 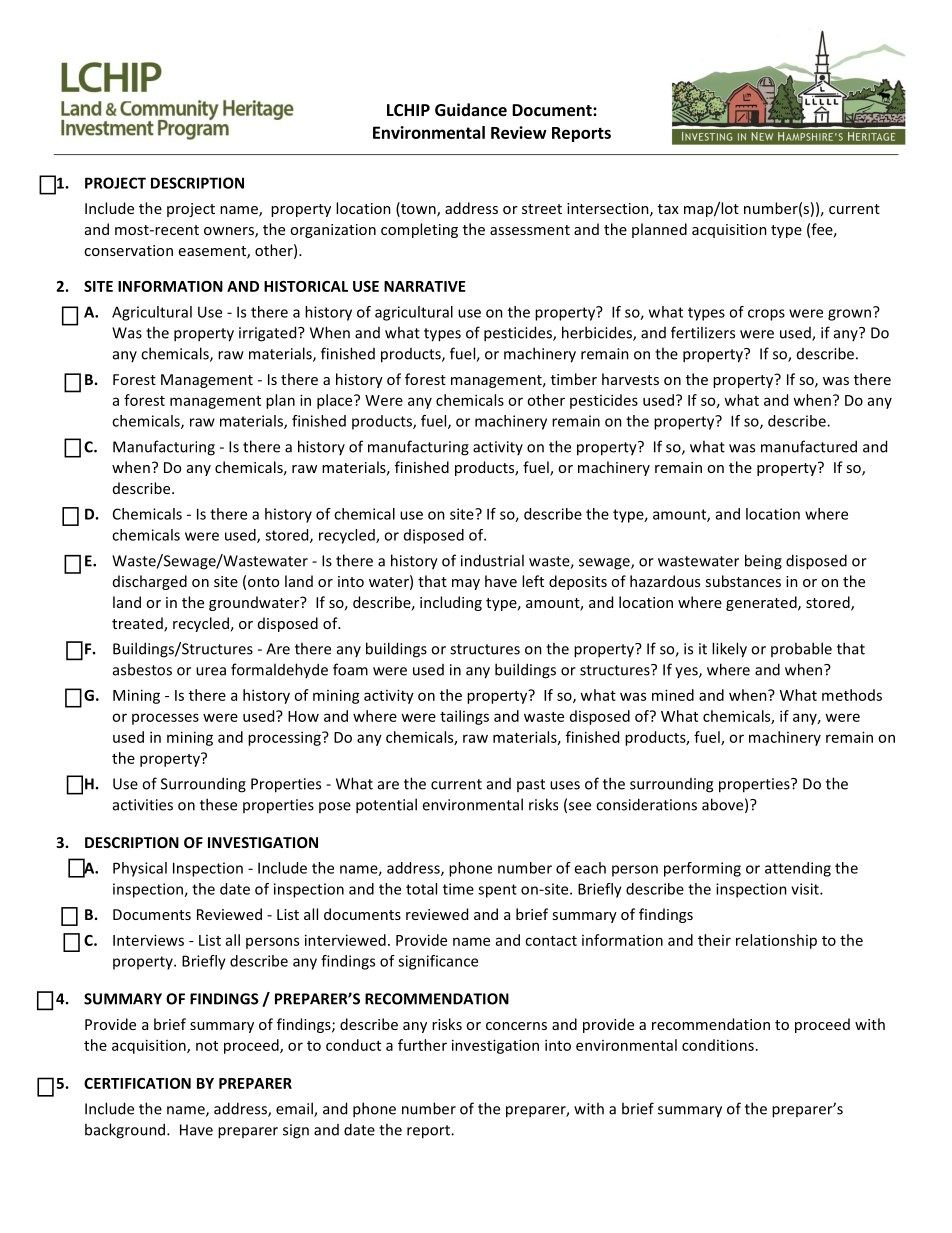 What do you see at coordinates (668, 209) in the screenshot?
I see `tax` at bounding box center [668, 209].
